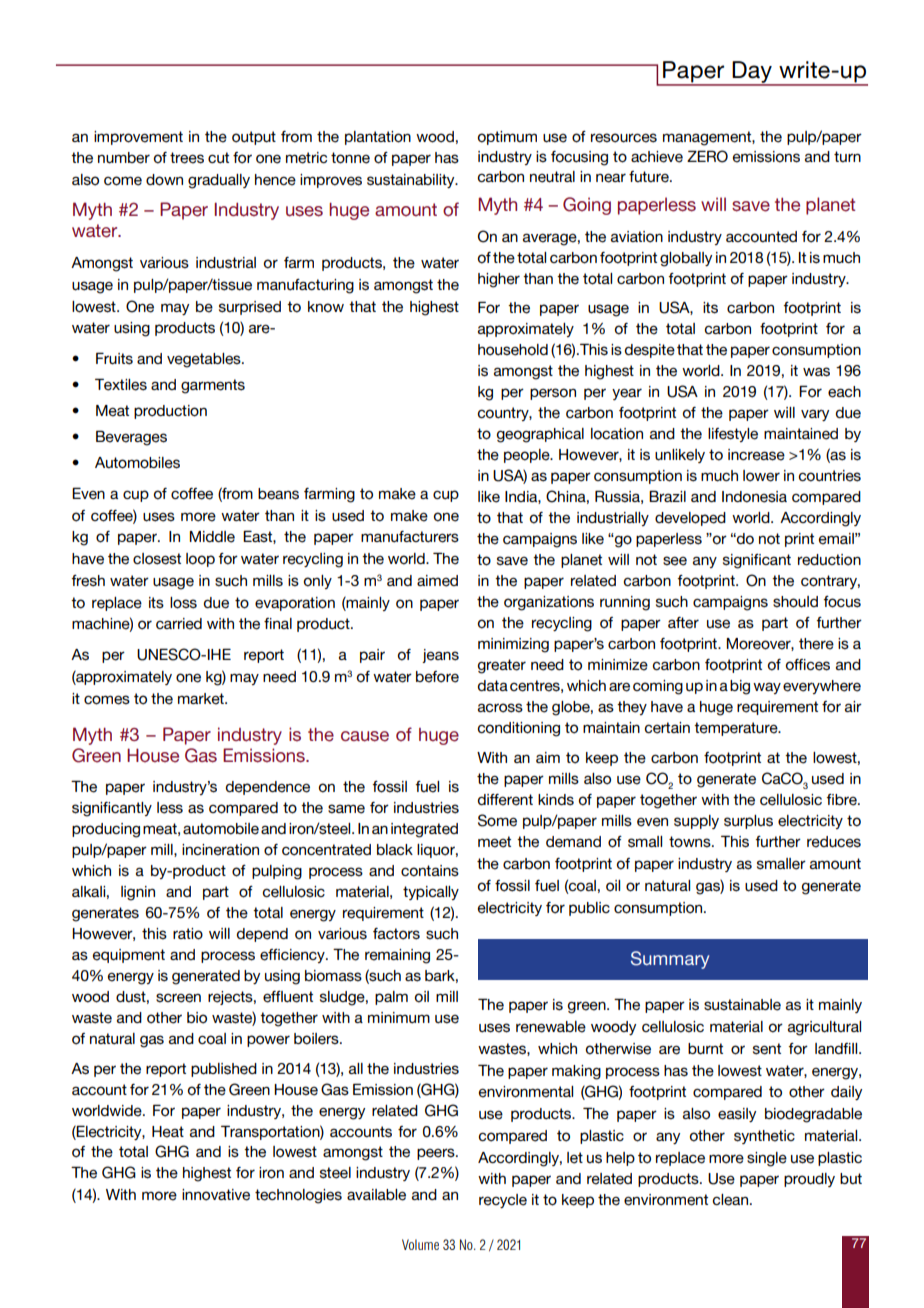 This image has height=1308, width=924. Describe the element at coordinates (202, 699) in the image. I see `market` at that location.
